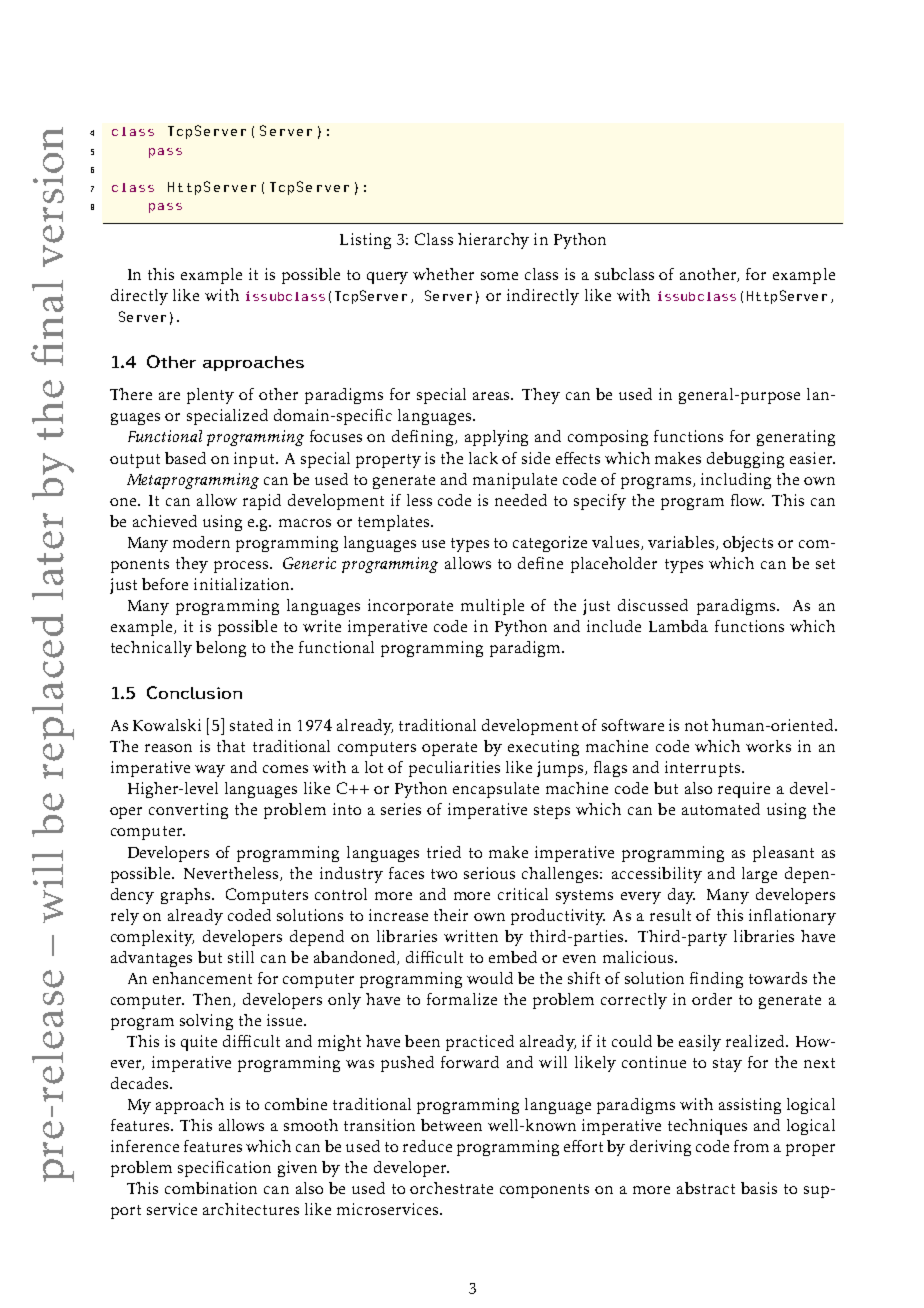  Describe the element at coordinates (242, 567) in the screenshot. I see `process` at that location.
